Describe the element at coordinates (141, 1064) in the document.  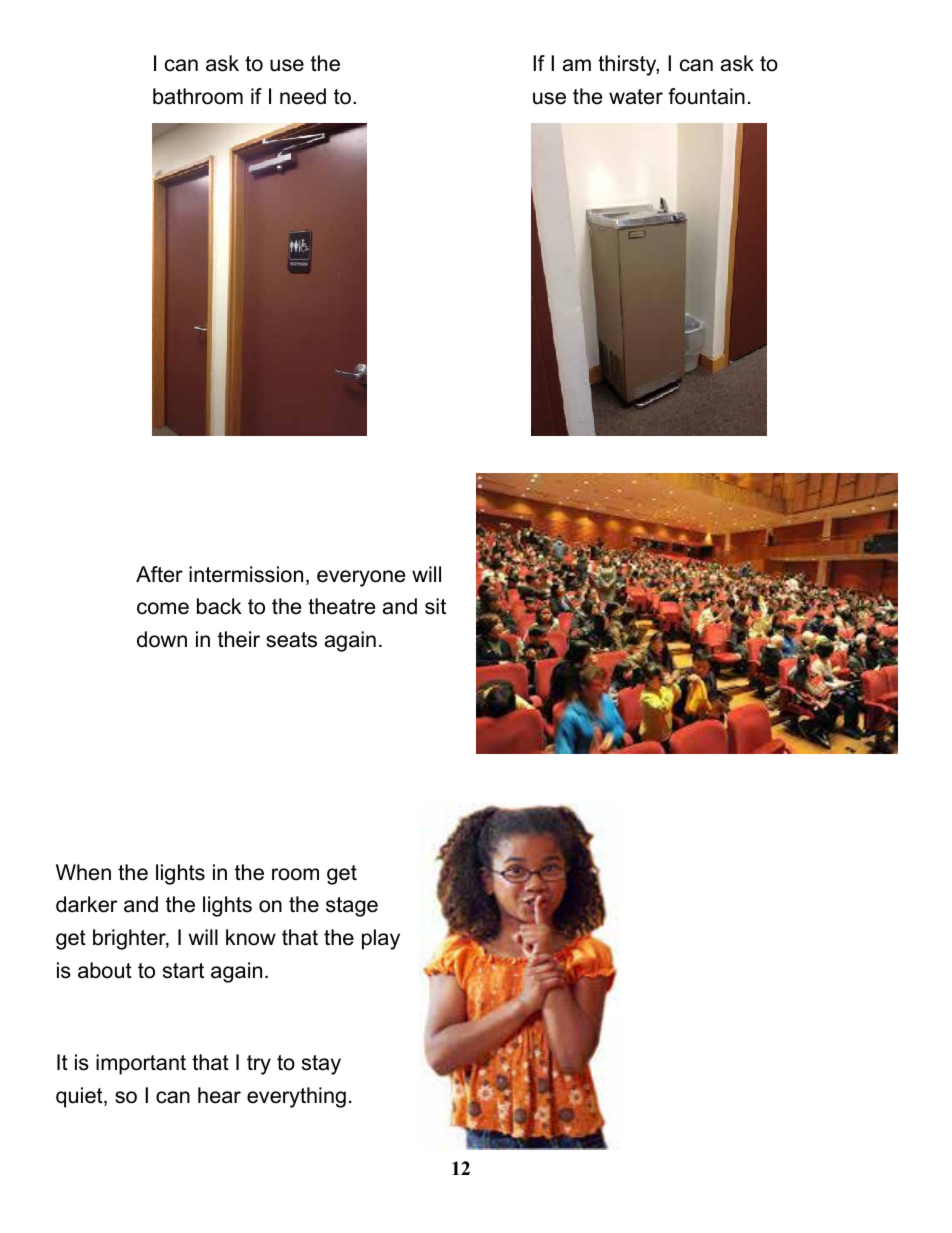
I see `important` at that location.
